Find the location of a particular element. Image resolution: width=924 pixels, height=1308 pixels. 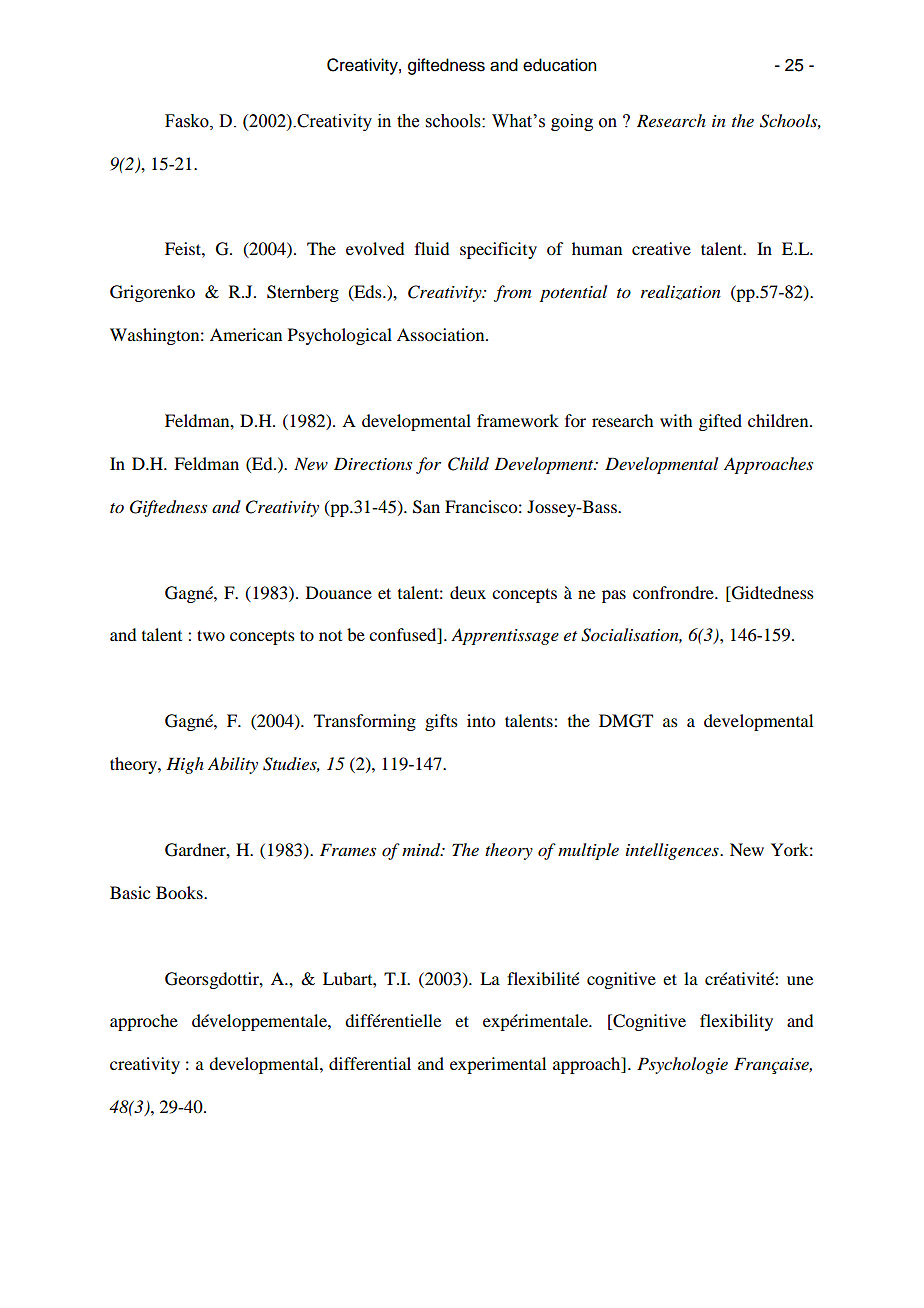

education is located at coordinates (560, 65).
